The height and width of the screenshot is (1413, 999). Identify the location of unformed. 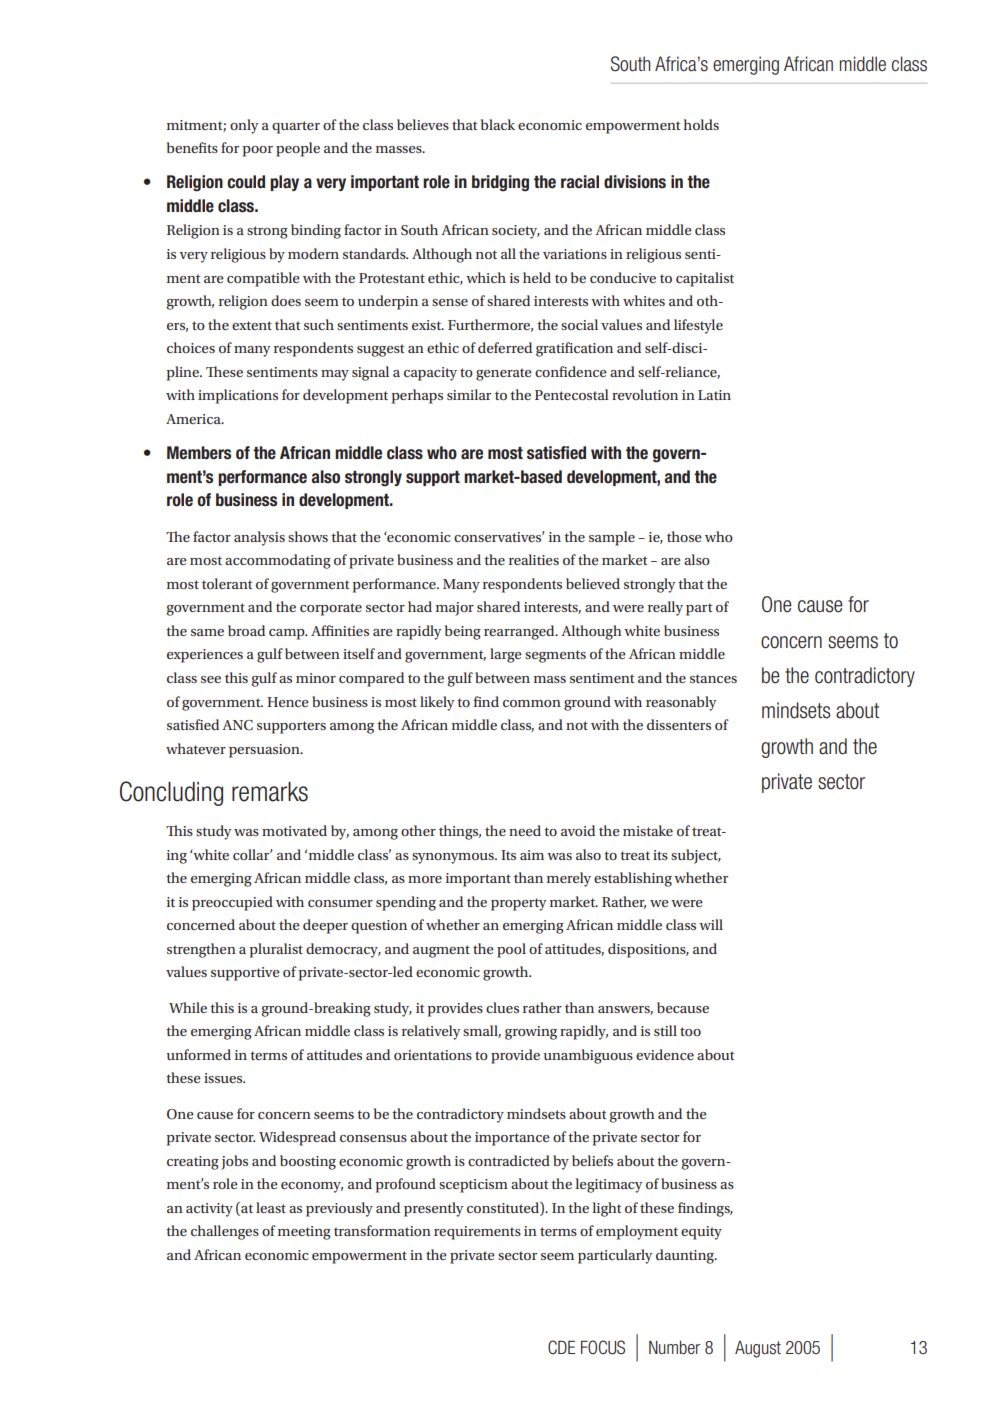
(199, 1054).
